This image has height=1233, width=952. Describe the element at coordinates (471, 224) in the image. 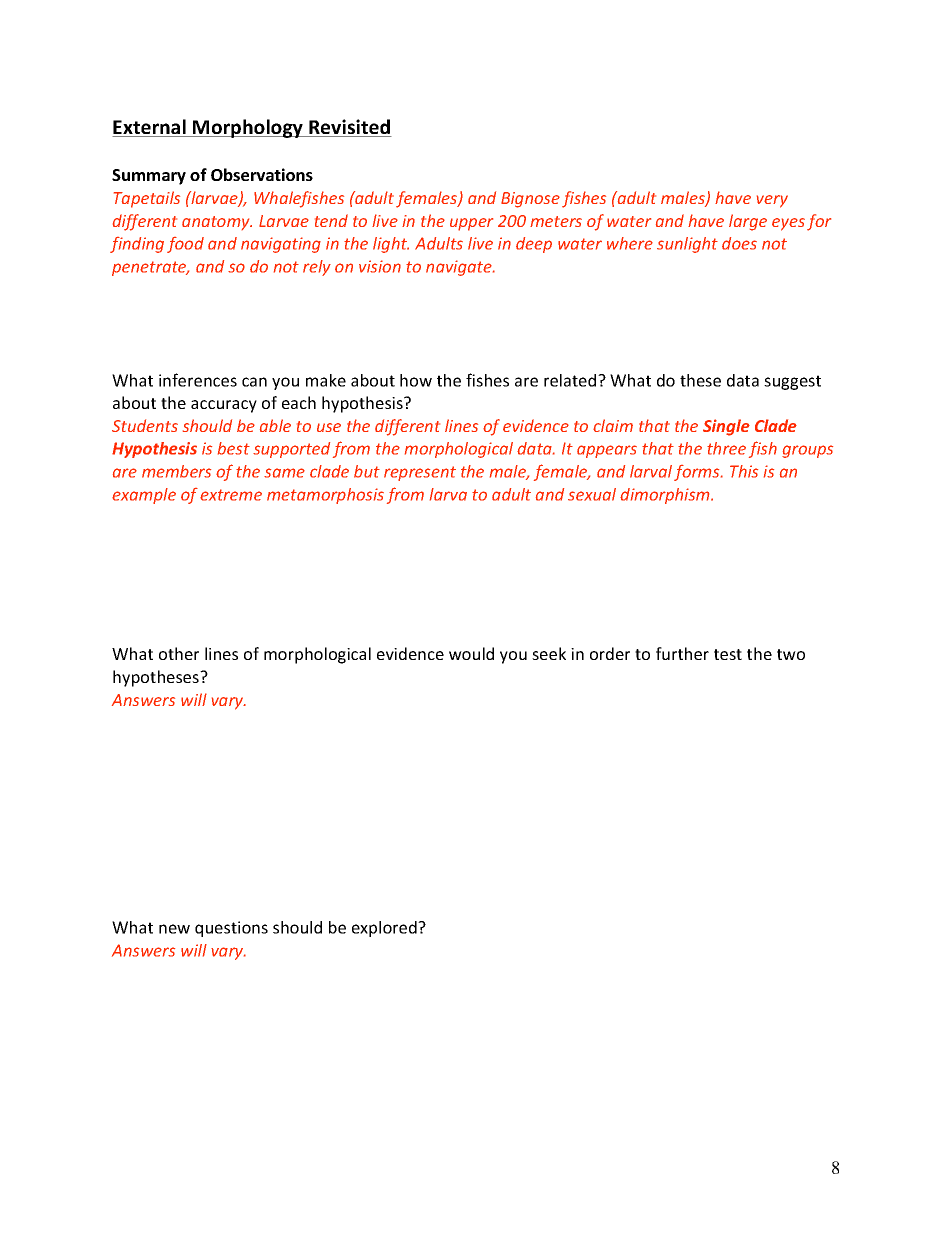

I see `upper` at that location.
